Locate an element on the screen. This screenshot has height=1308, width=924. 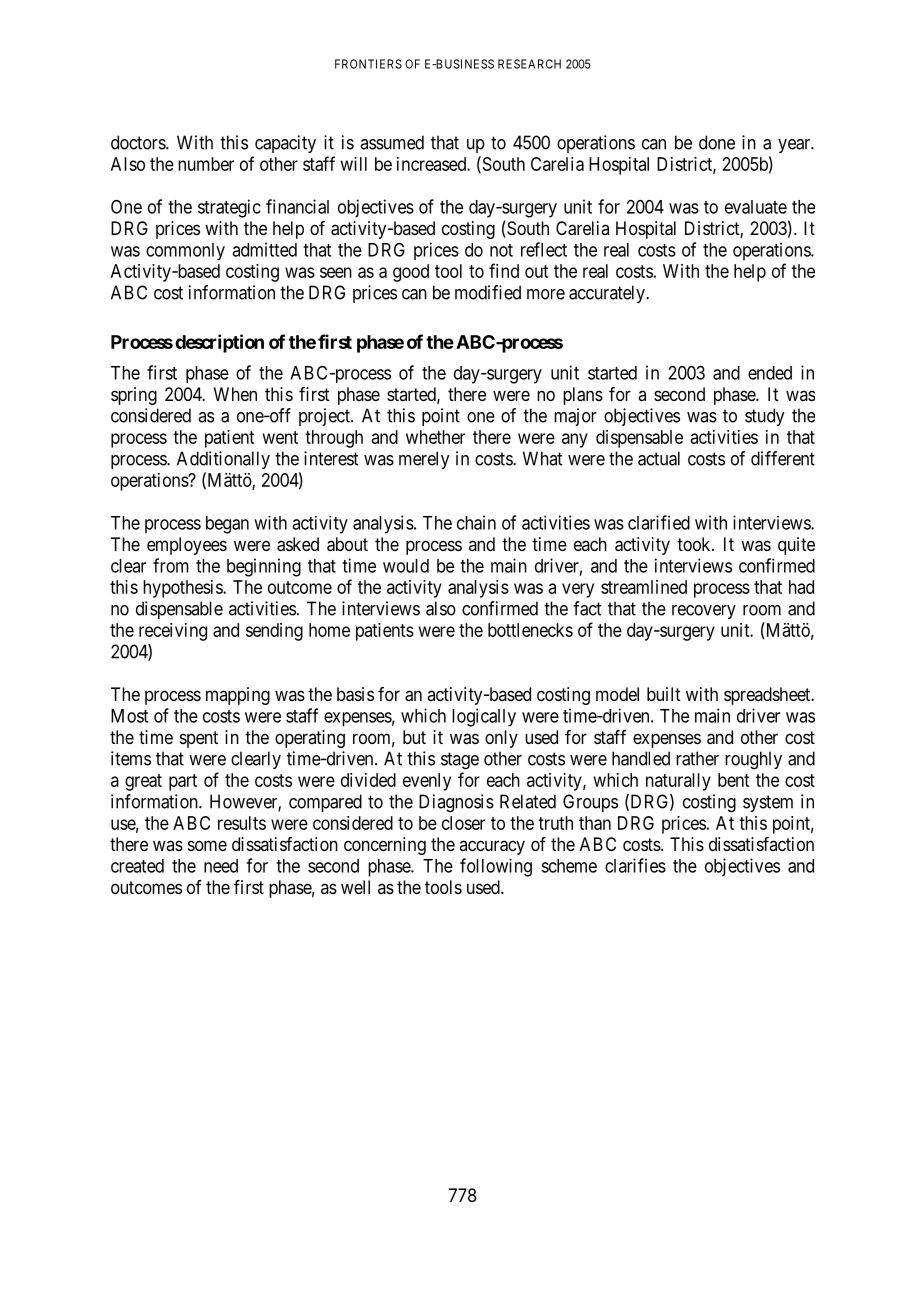
spreadsheet is located at coordinates (768, 696).
